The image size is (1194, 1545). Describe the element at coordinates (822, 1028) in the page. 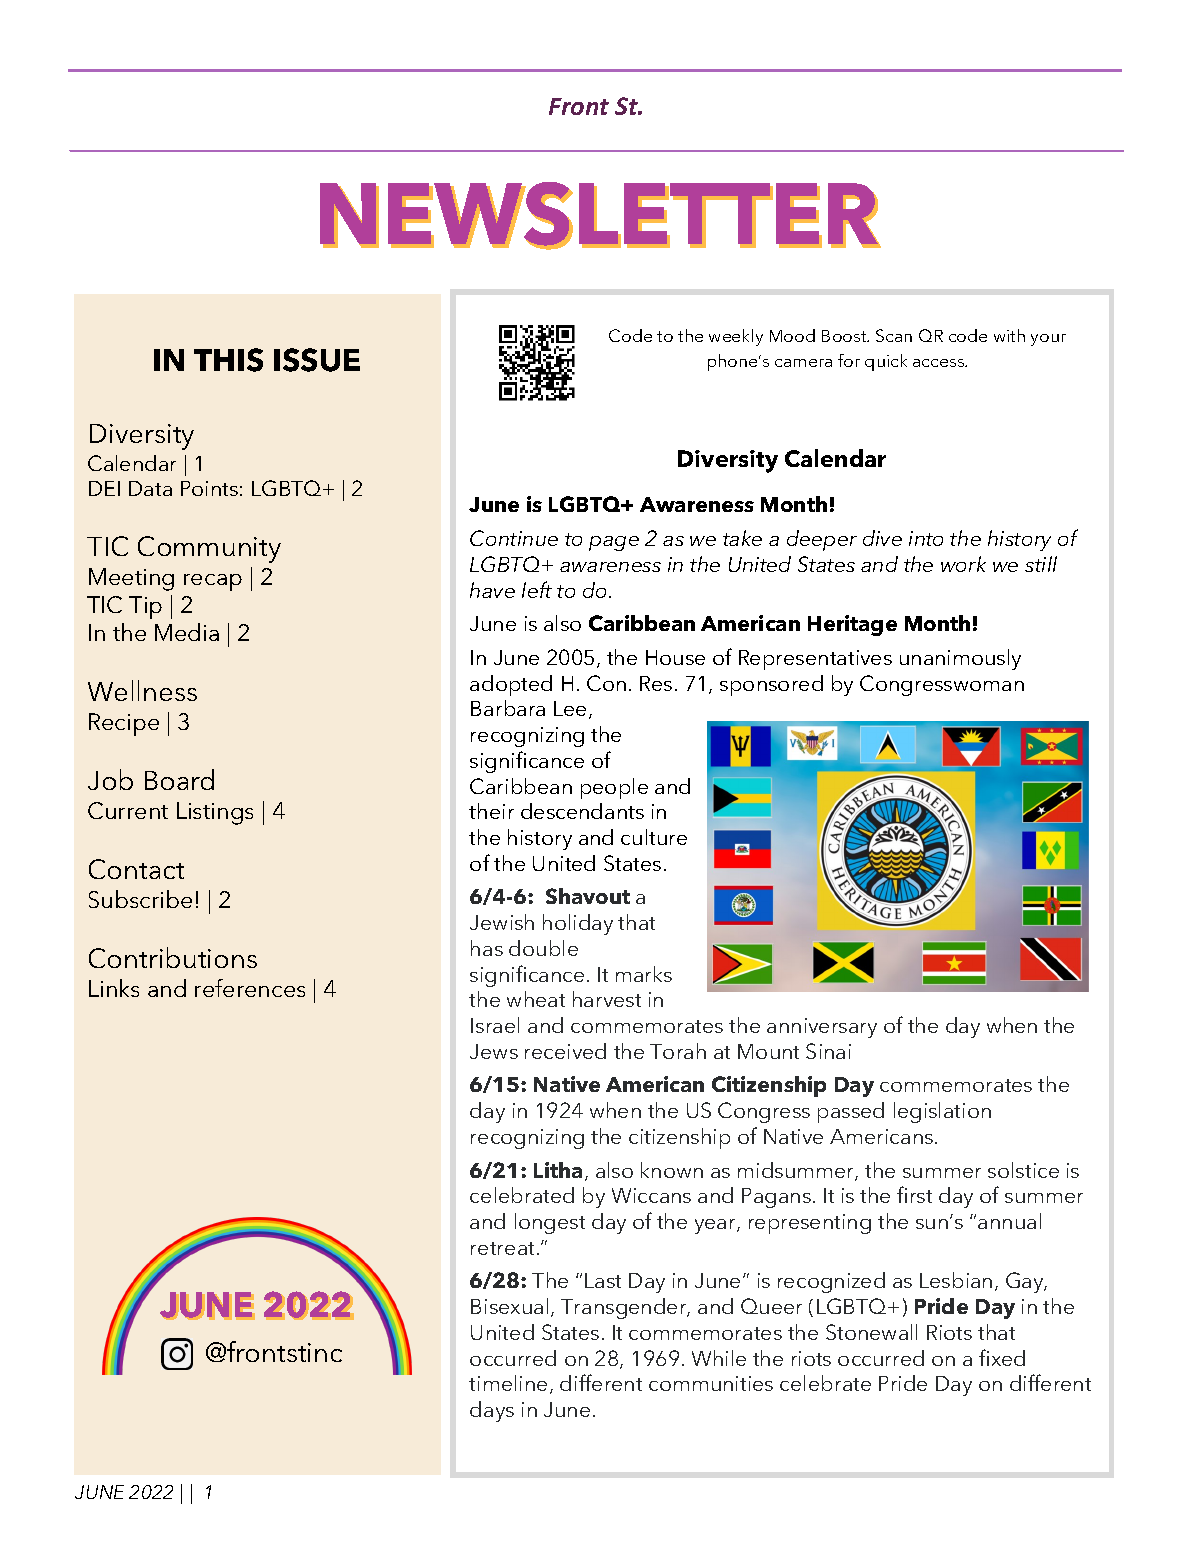

I see `anniversary` at that location.
